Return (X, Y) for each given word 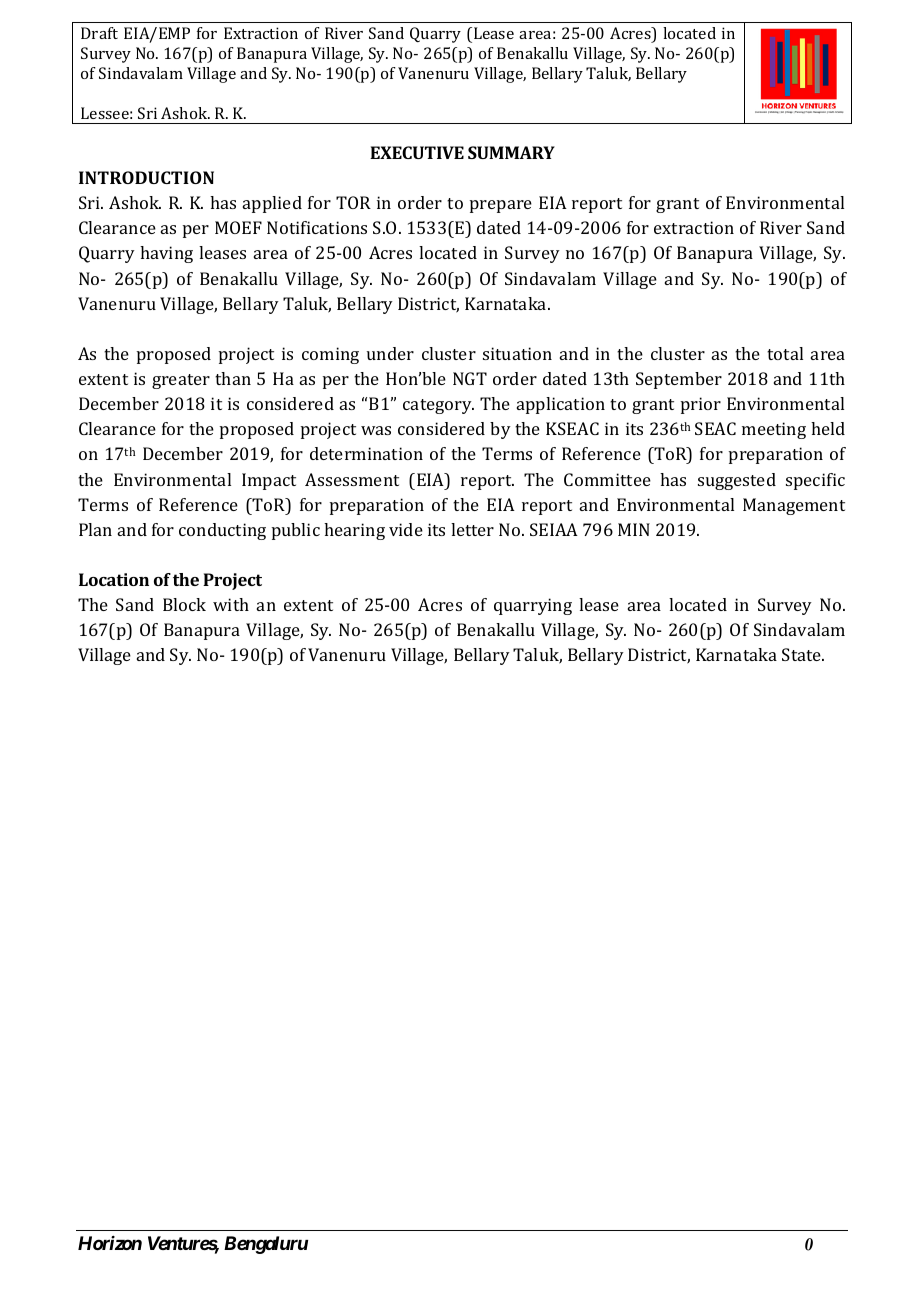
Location (114, 579)
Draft (99, 33)
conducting (222, 531)
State (803, 654)
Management (794, 506)
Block (184, 604)
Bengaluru (266, 1245)
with (231, 604)
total (785, 353)
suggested (737, 481)
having (166, 254)
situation (517, 353)
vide (406, 529)
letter (472, 529)
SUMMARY (511, 152)
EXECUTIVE (417, 152)
